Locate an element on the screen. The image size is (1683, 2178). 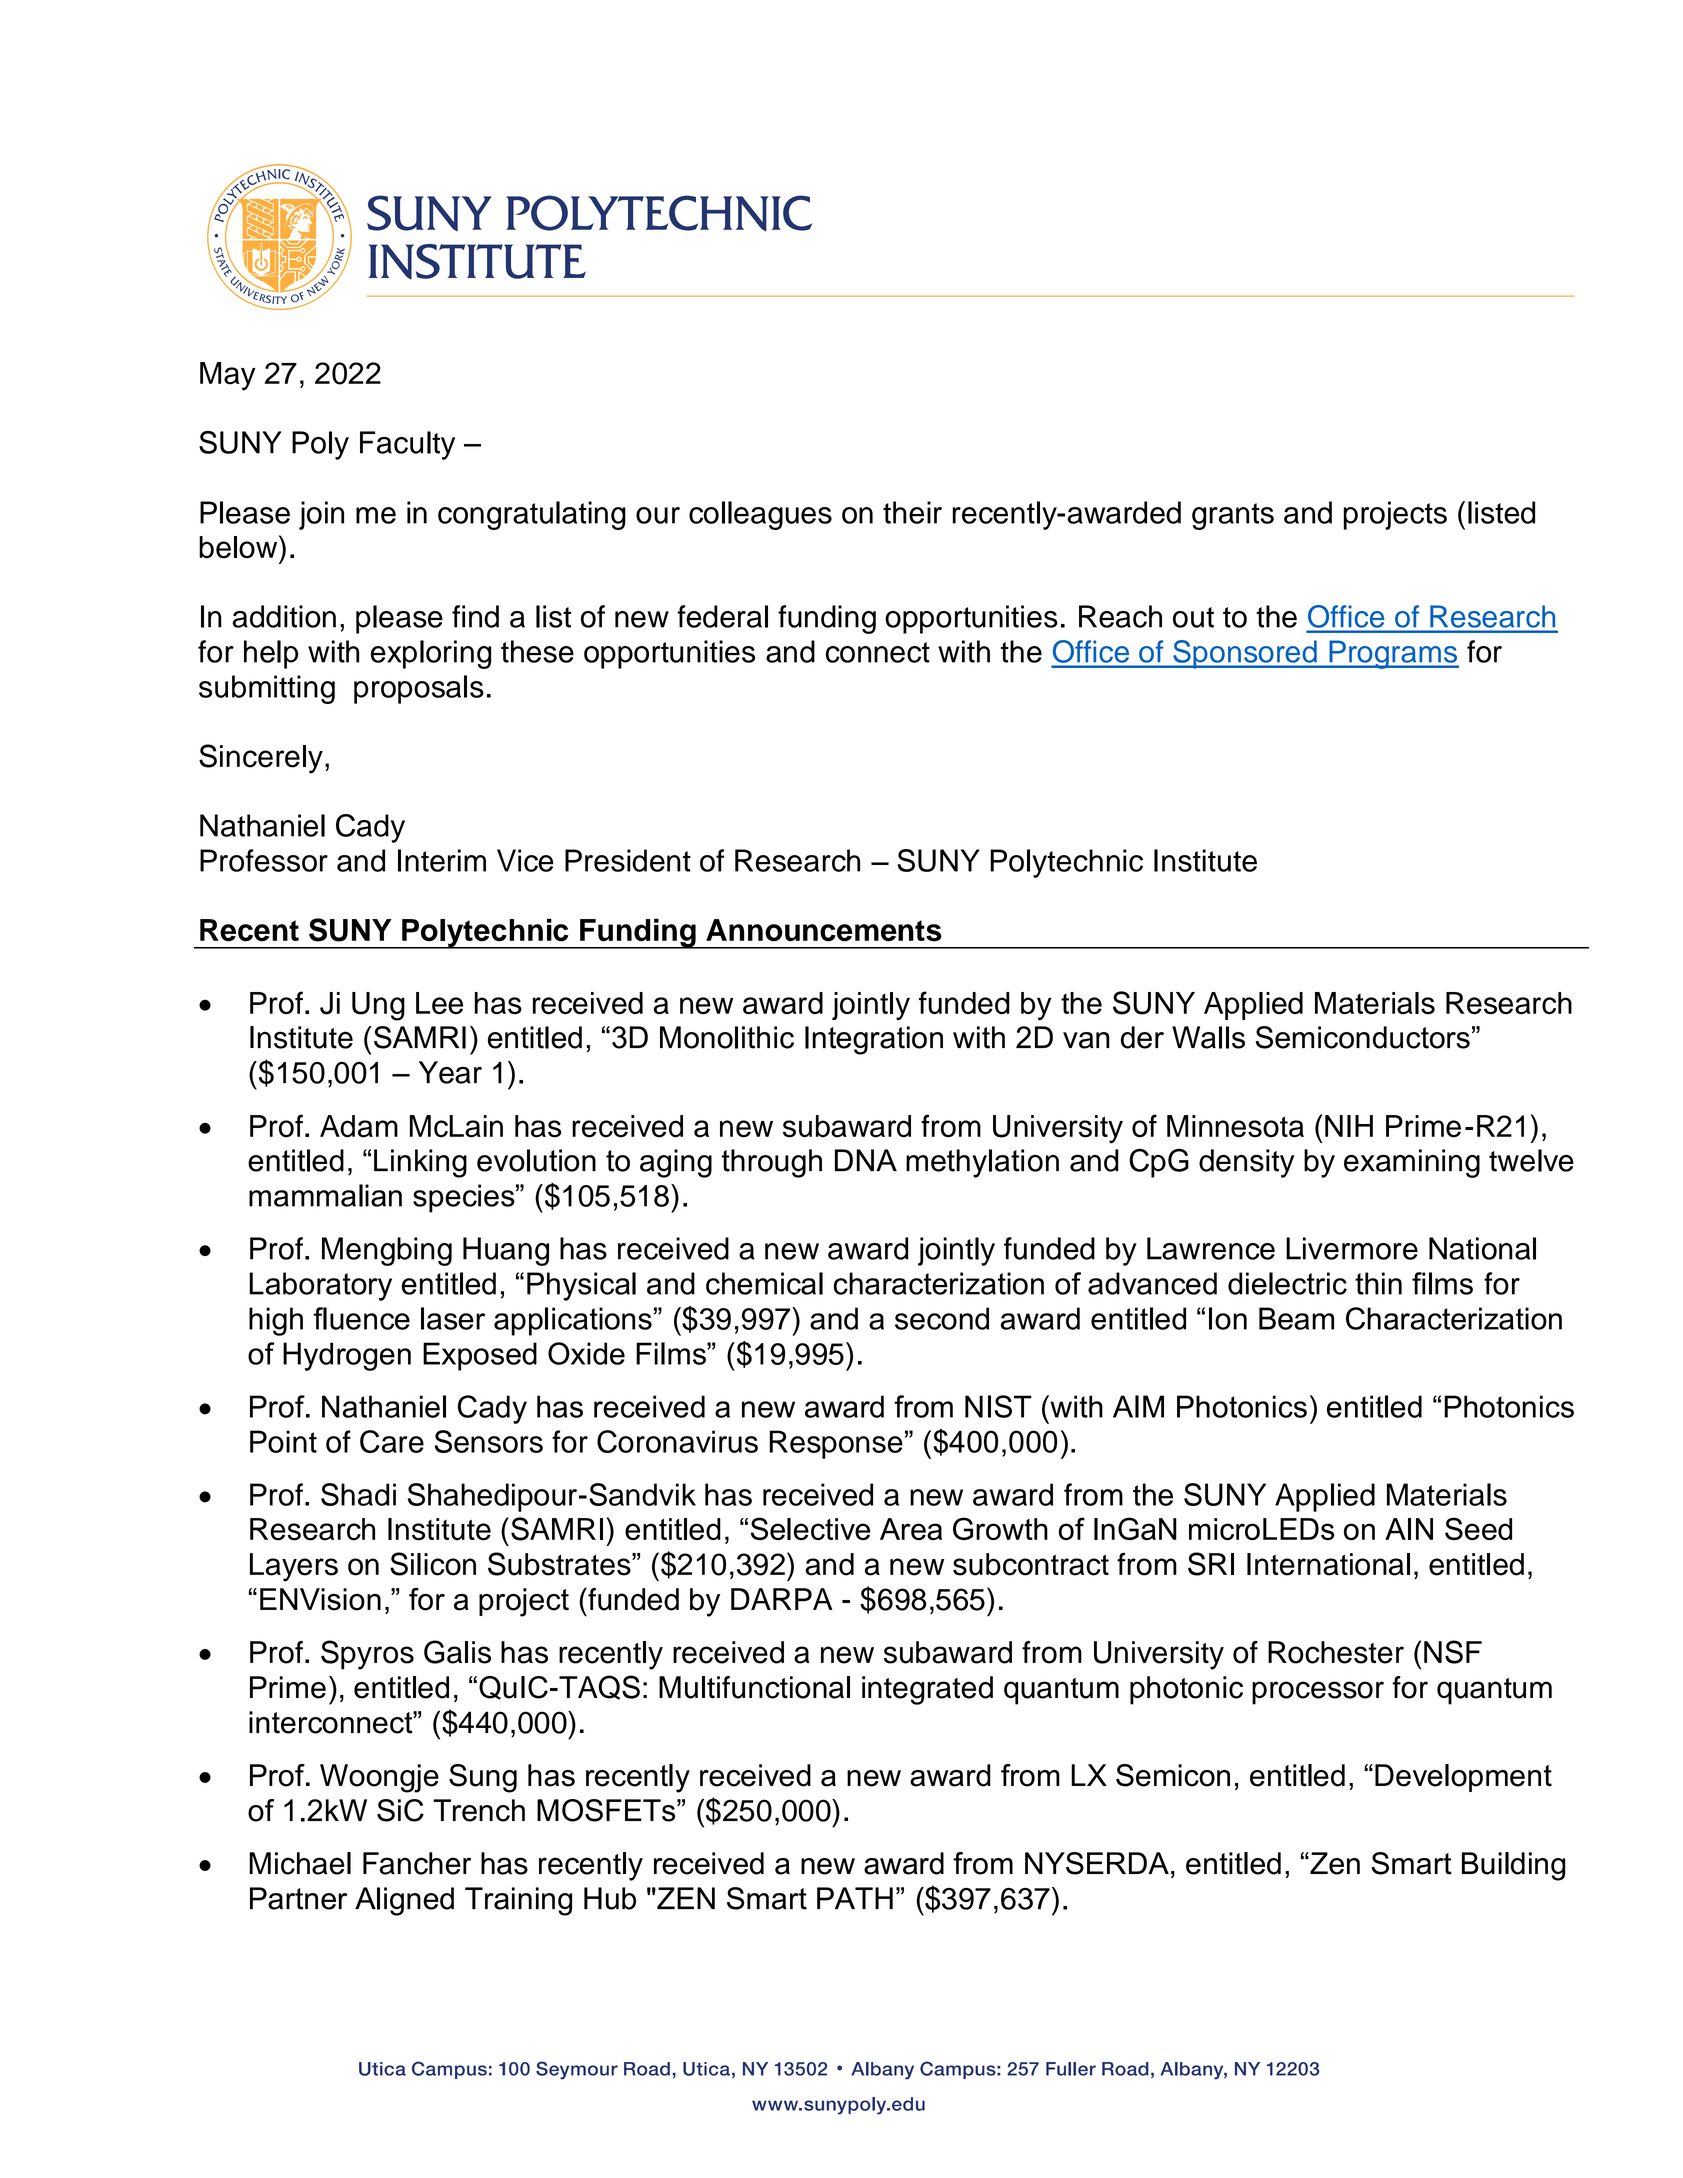
Interim is located at coordinates (442, 860).
